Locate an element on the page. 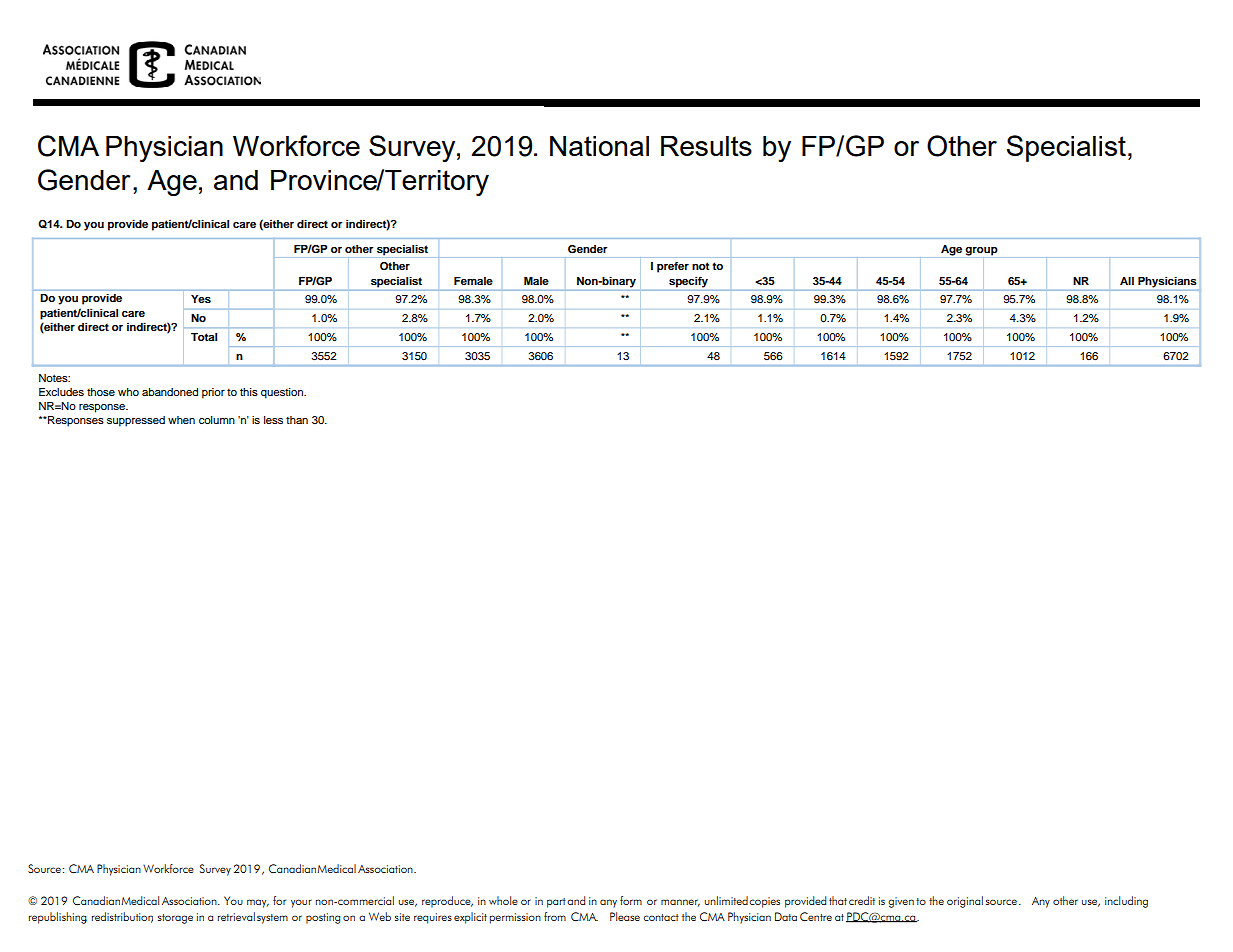 The image size is (1233, 952). group is located at coordinates (981, 252).
